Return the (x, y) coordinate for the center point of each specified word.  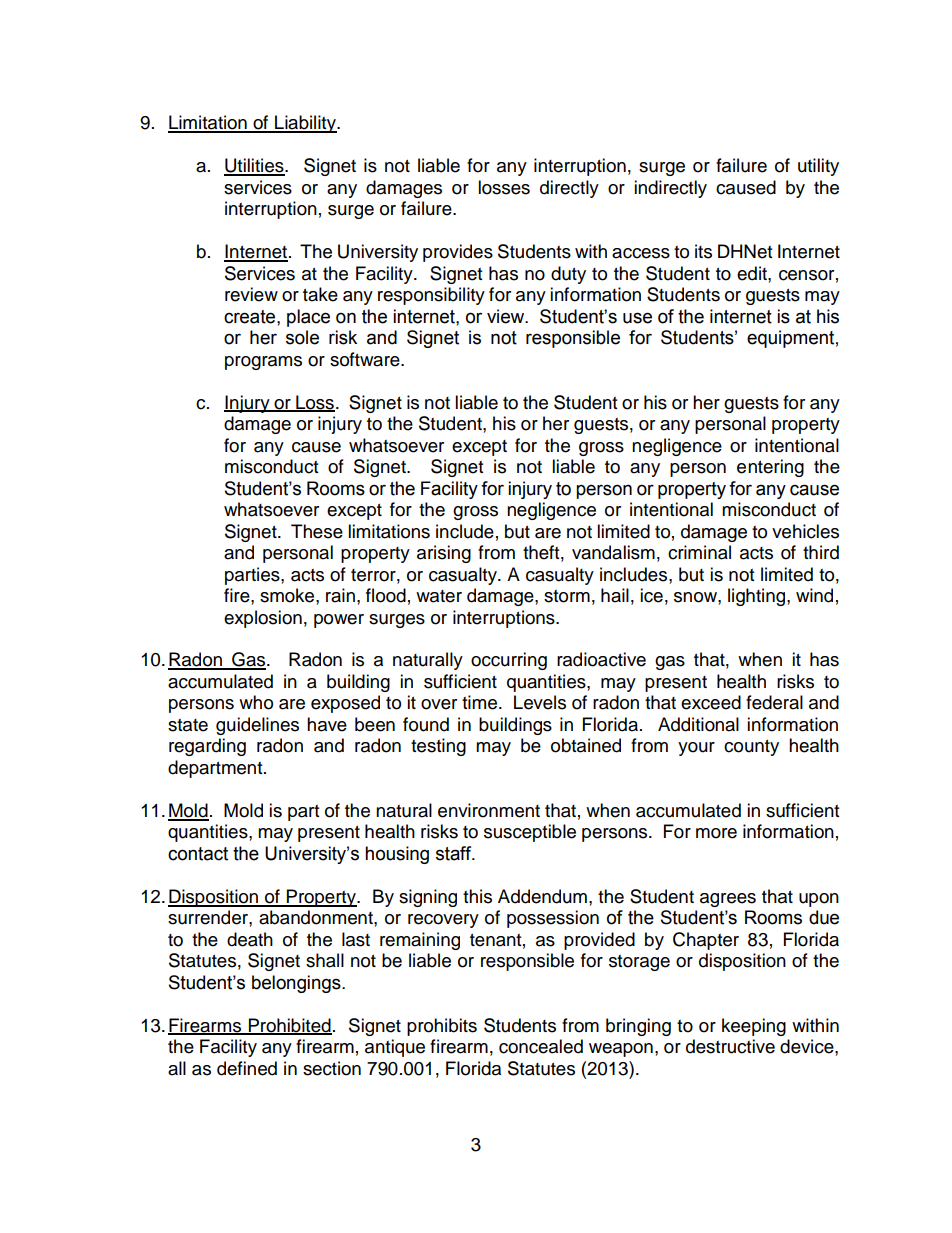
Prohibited (289, 1026)
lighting (758, 597)
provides (458, 253)
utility (818, 167)
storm (567, 596)
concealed (541, 1046)
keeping (754, 1027)
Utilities (255, 166)
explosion (263, 619)
